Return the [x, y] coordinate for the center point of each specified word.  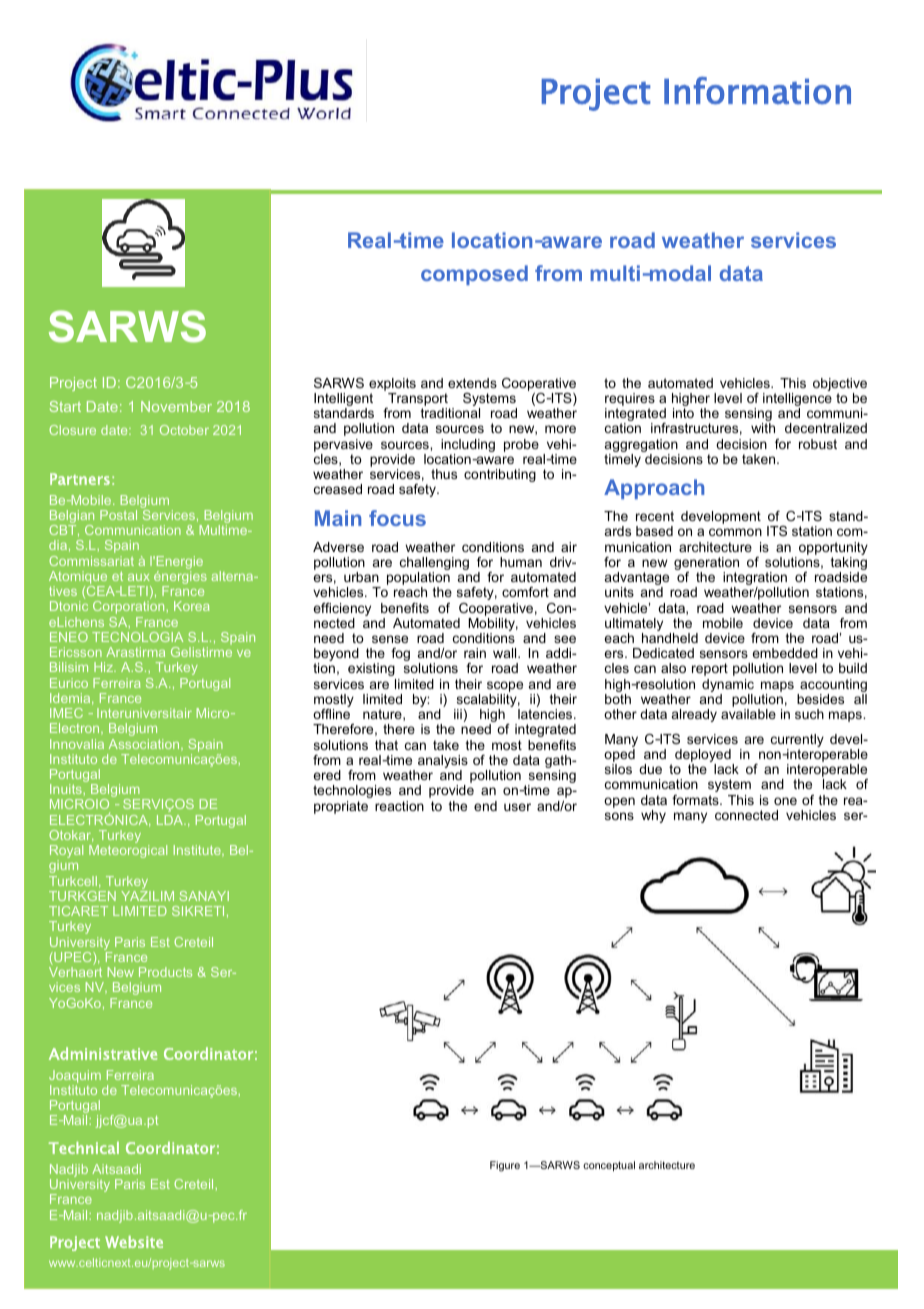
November [176, 406]
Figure [505, 1166]
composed [474, 275]
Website [134, 1242]
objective [840, 386]
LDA [171, 820]
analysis [443, 763]
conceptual [609, 1166]
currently [797, 742]
